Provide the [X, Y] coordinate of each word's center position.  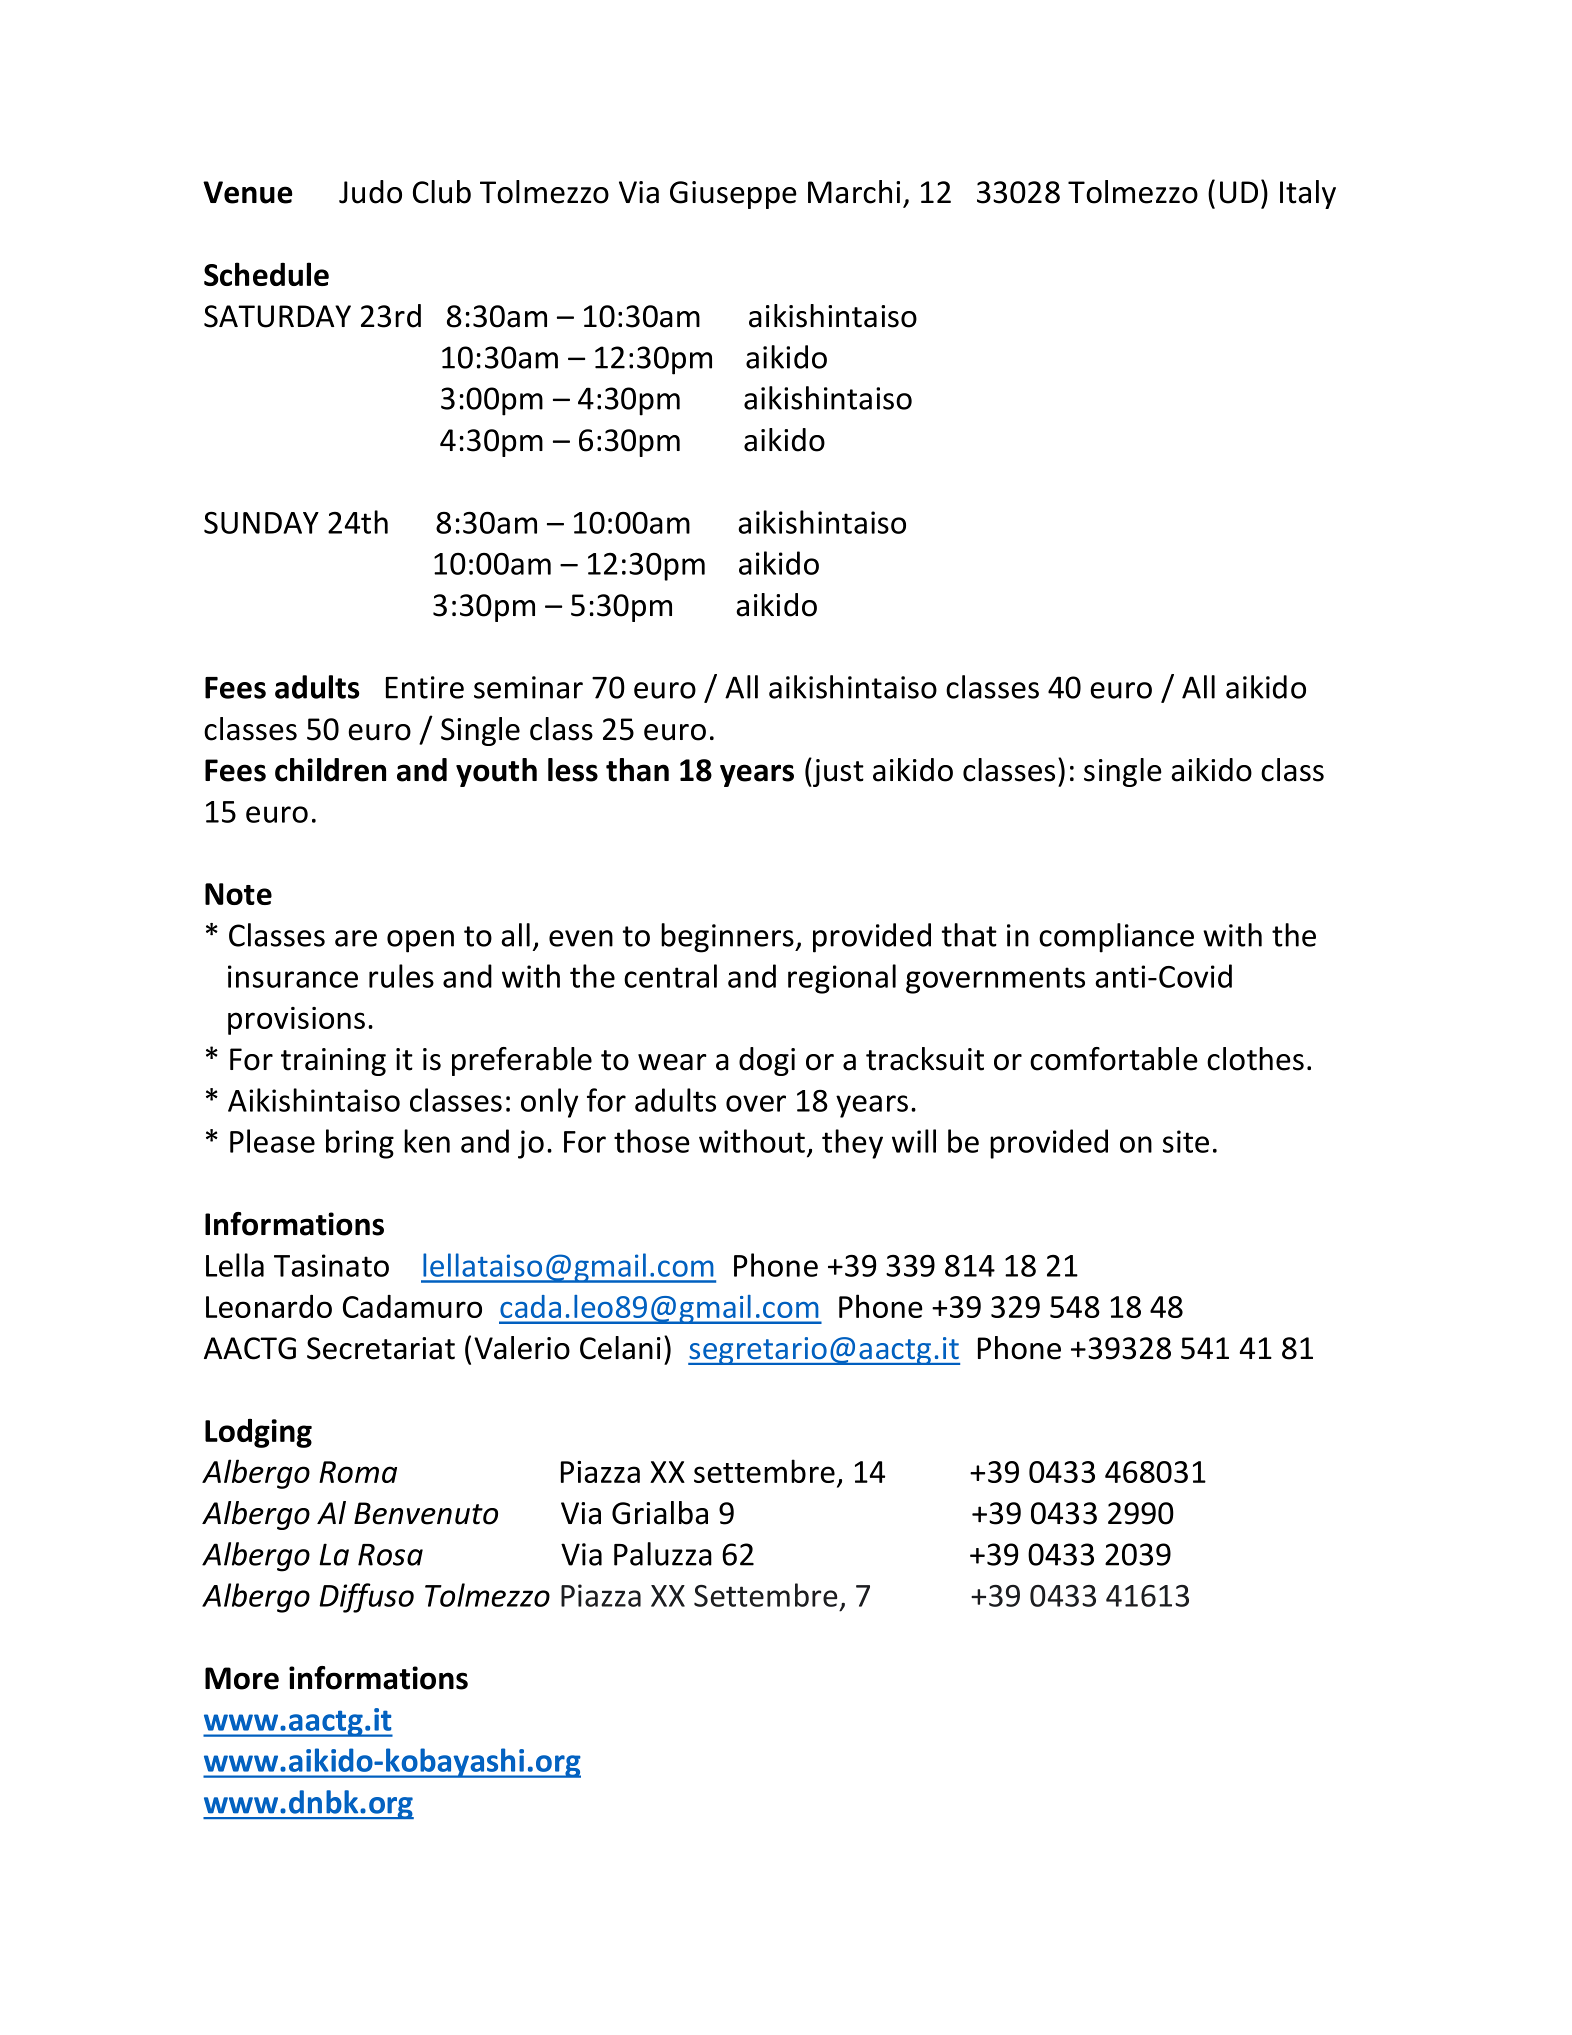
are [356, 938]
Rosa [390, 1555]
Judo [370, 192]
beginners [728, 938]
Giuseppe [733, 195]
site [1186, 1141]
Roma [358, 1472]
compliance [1116, 938]
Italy [1308, 194]
